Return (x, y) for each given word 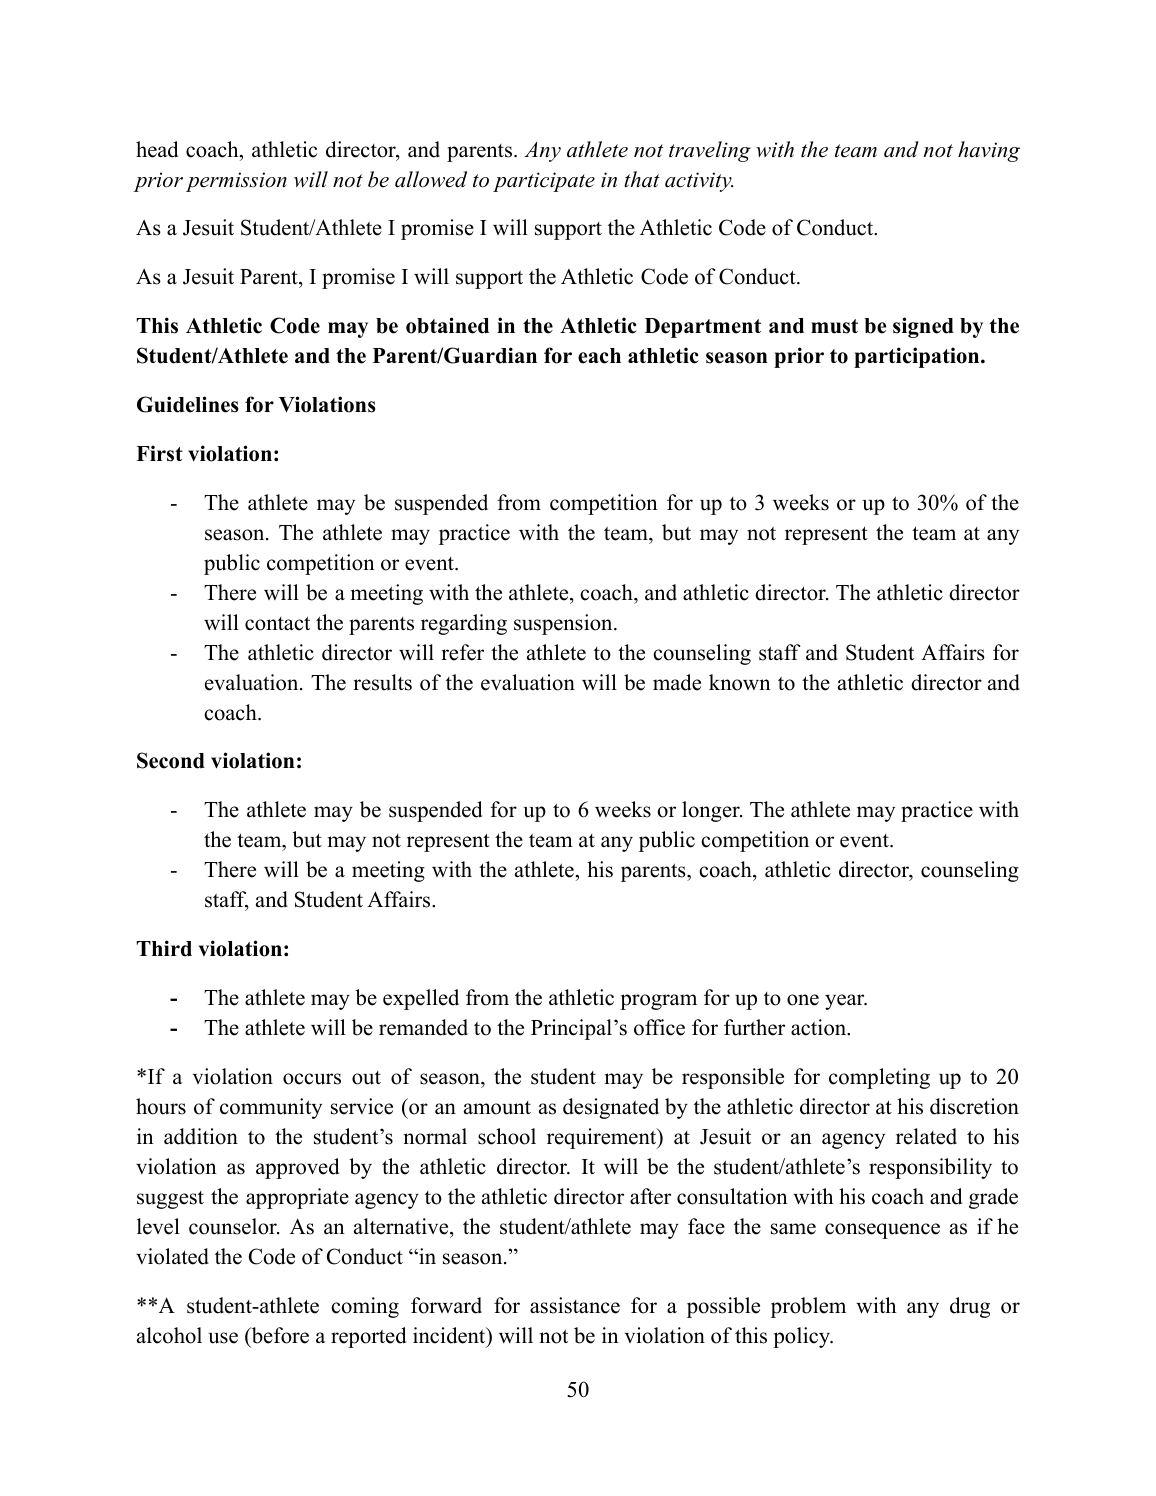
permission (236, 182)
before (279, 1336)
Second (171, 760)
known (740, 682)
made (677, 682)
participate (544, 182)
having (989, 151)
